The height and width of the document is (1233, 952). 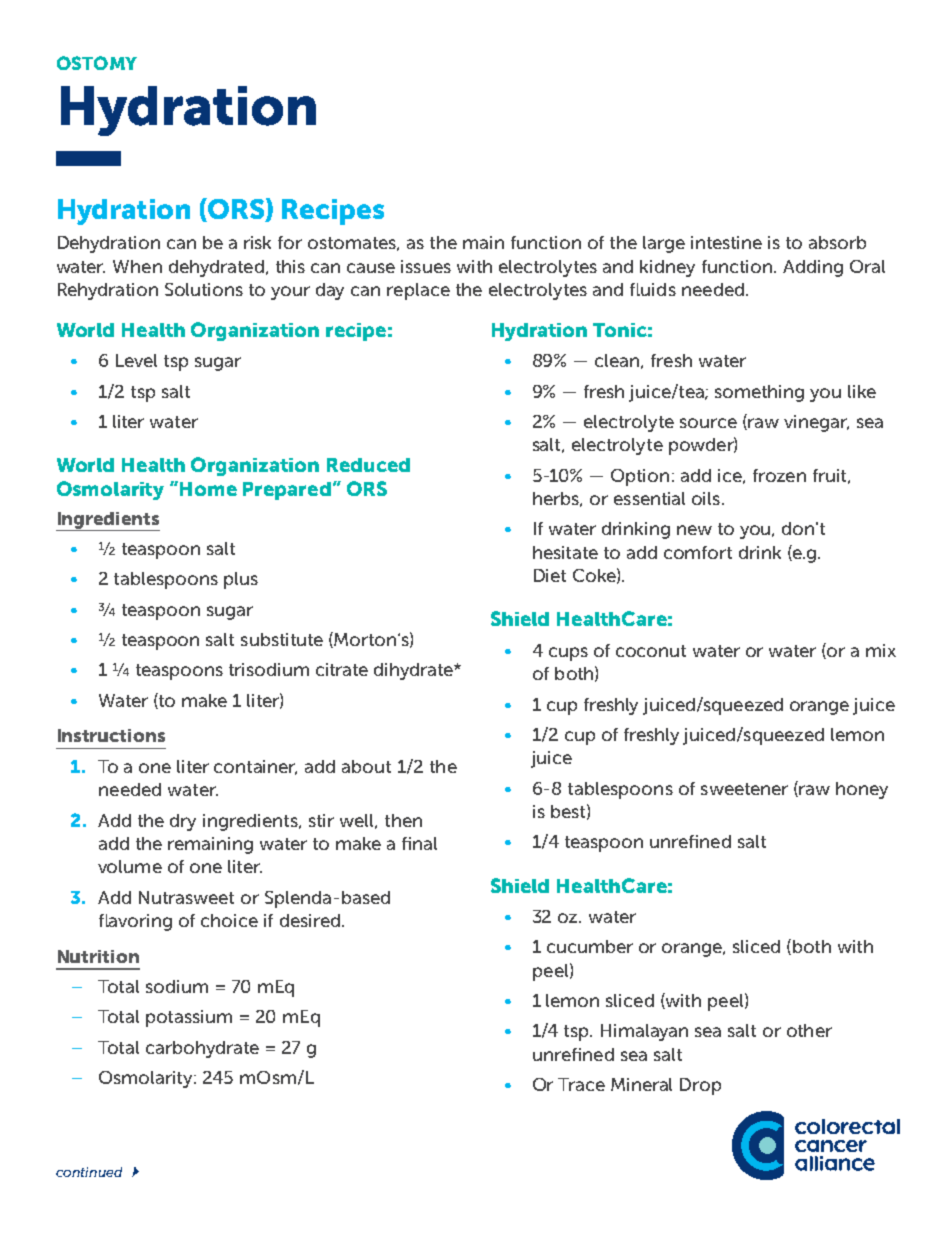 What do you see at coordinates (581, 1084) in the document?
I see `Trace` at bounding box center [581, 1084].
